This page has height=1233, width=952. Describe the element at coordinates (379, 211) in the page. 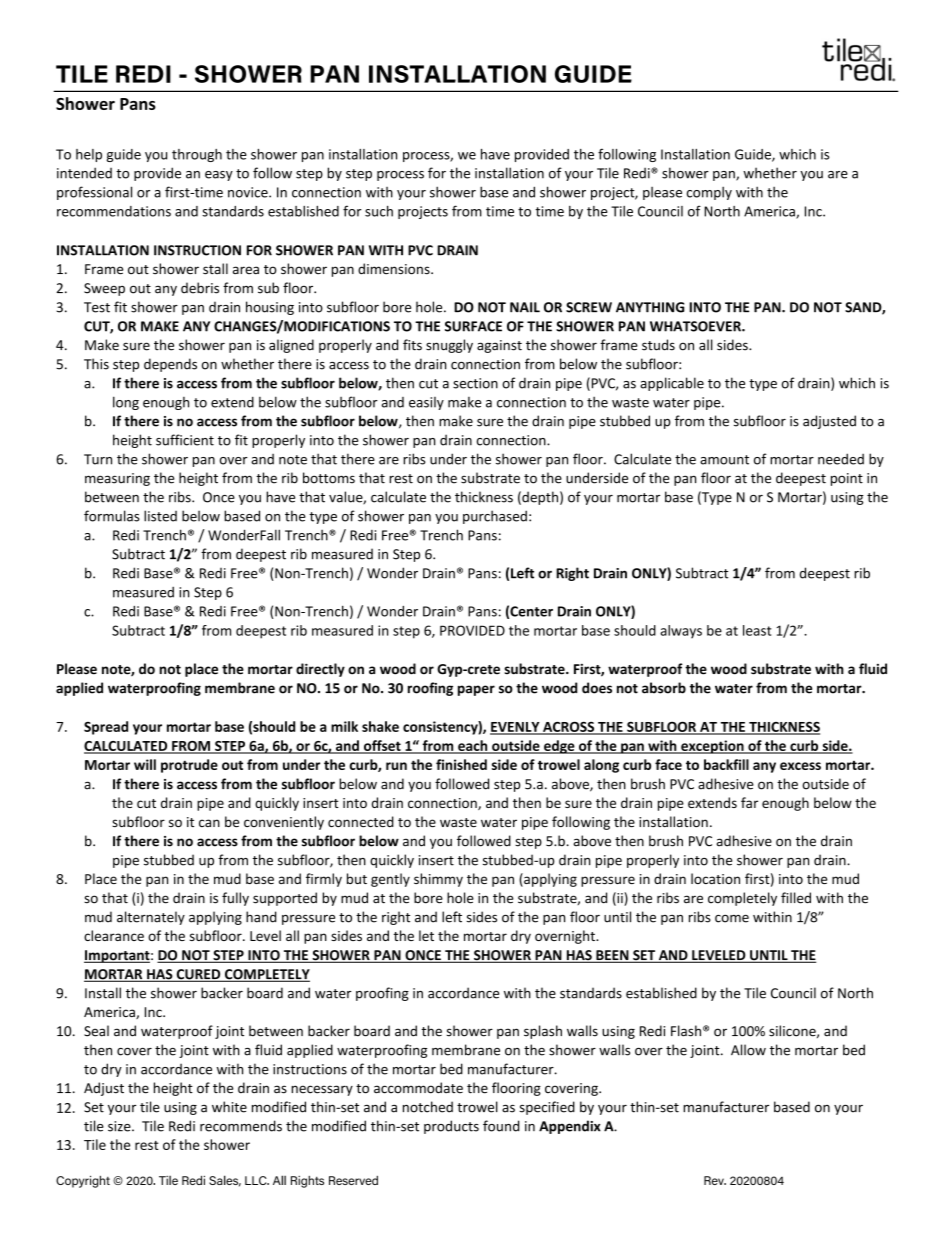

I see `such` at that location.
